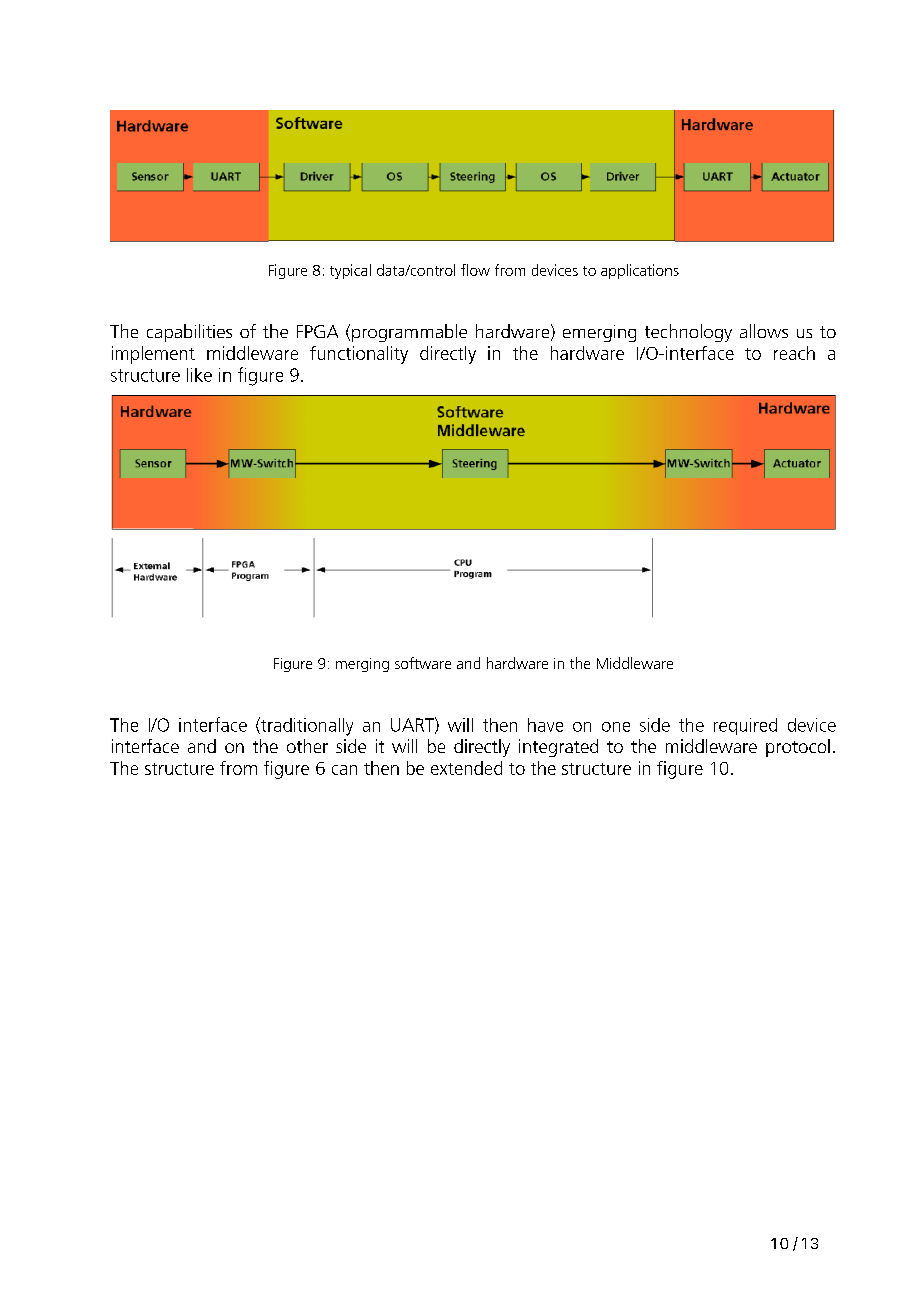  I want to click on applications, so click(640, 271).
